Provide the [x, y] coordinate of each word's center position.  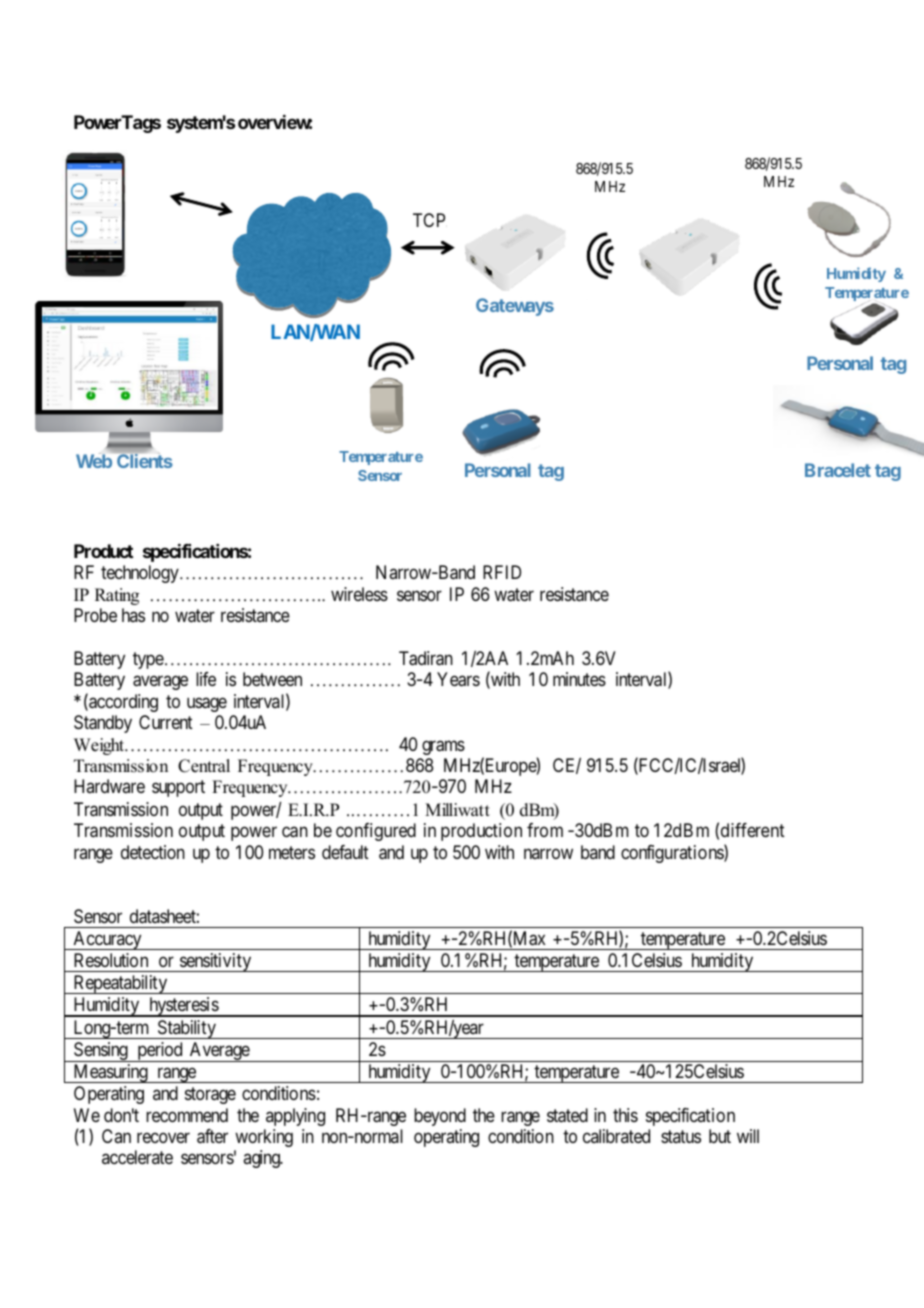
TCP [429, 220]
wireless [359, 594]
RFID [502, 572]
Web [94, 461]
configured [376, 832]
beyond [440, 1117]
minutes [579, 679]
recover [163, 1138]
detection [153, 852]
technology [141, 574]
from [545, 830]
